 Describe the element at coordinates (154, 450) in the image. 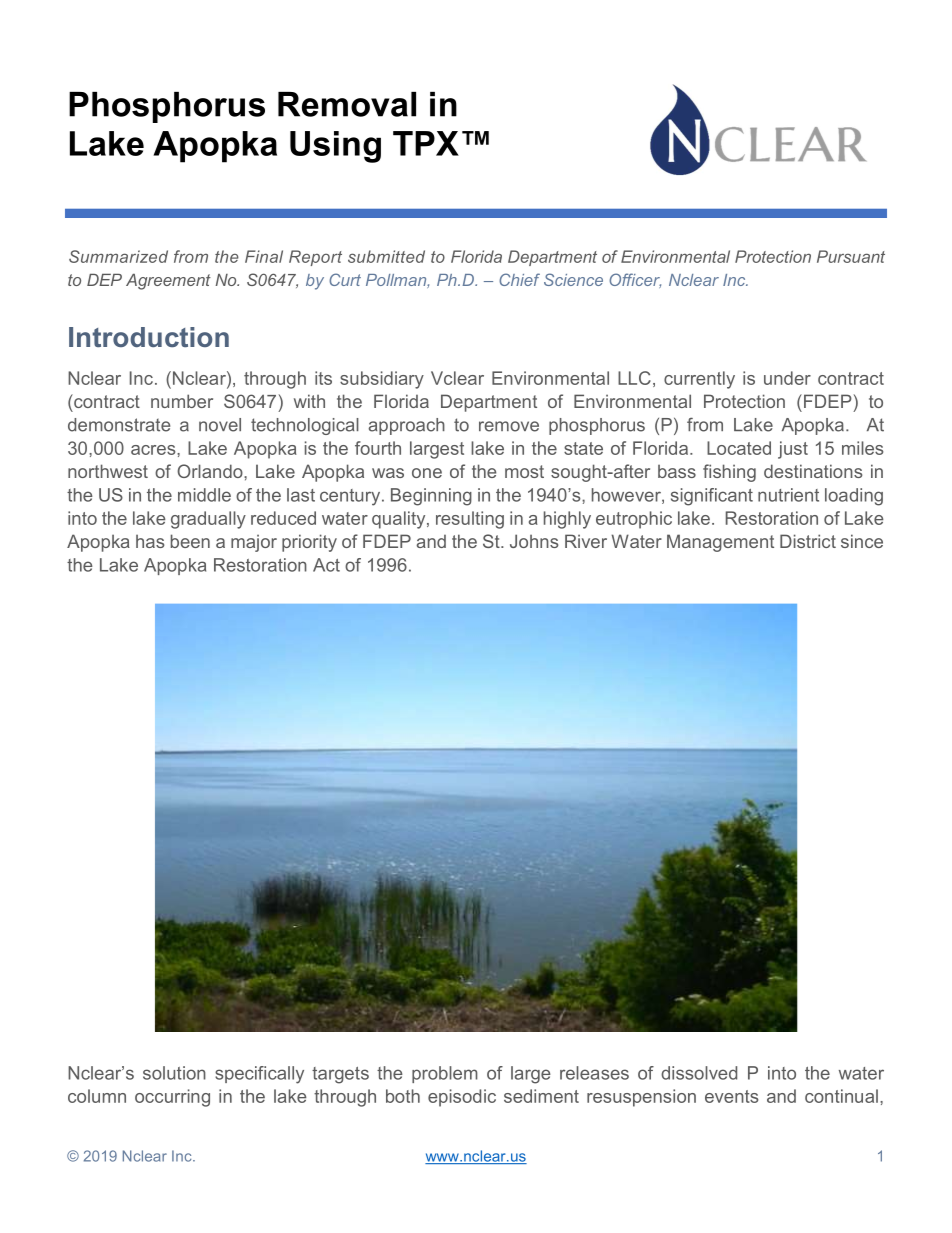

I see `acres` at that location.
